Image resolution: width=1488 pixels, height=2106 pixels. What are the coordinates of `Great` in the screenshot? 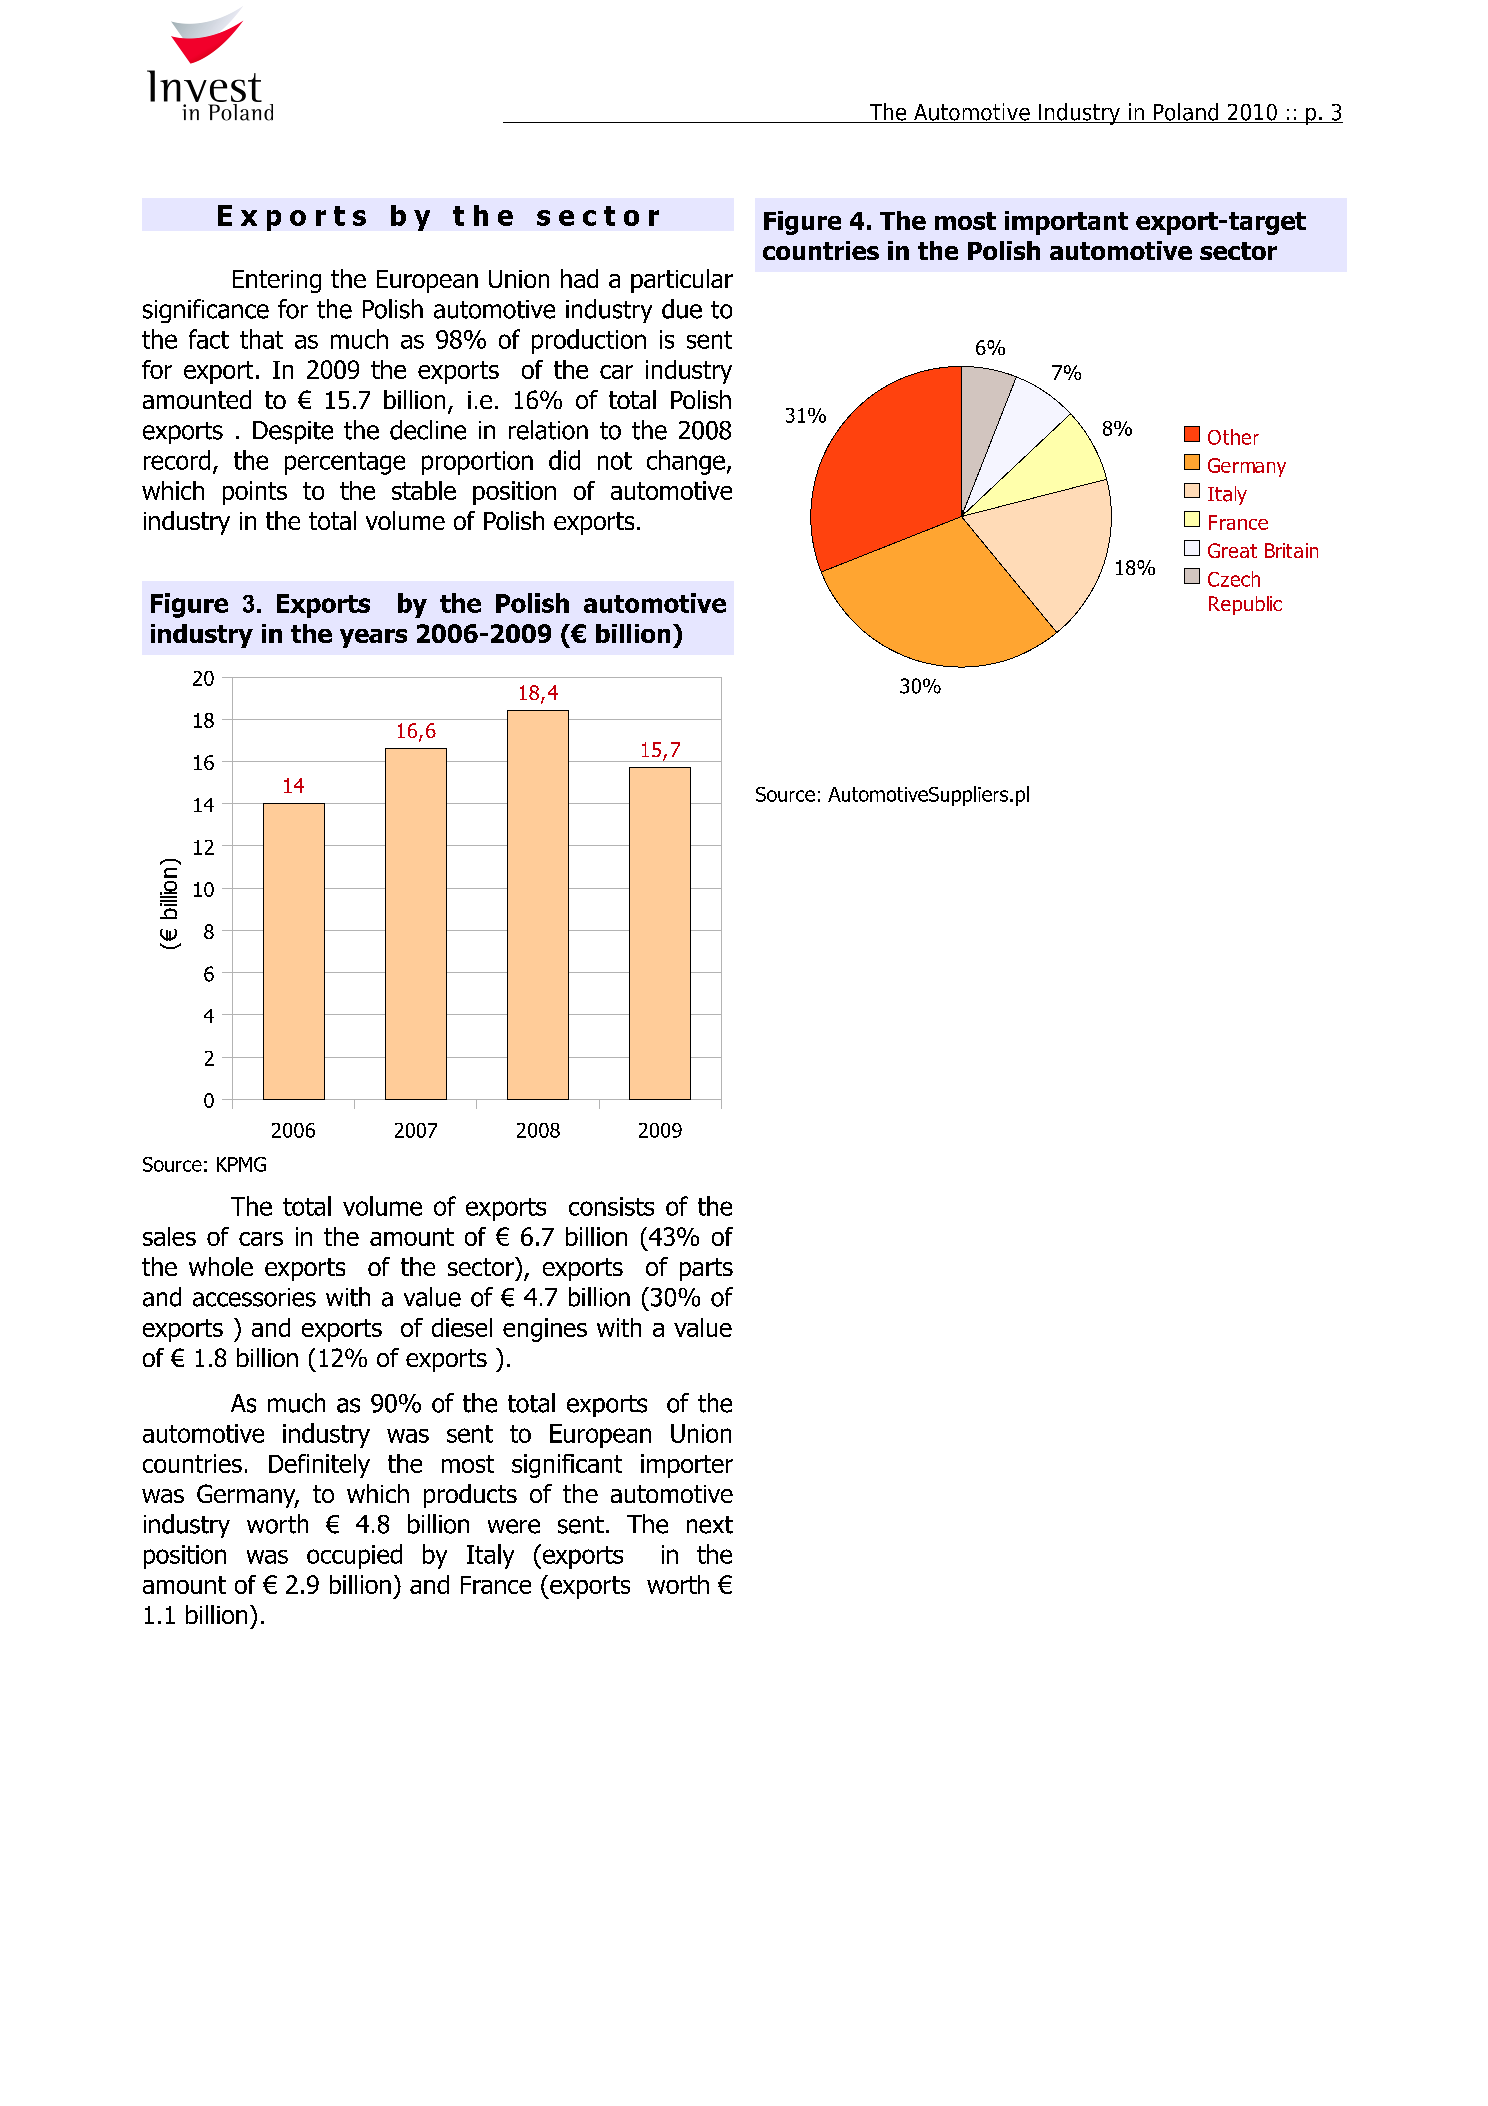 It's located at (1232, 550).
